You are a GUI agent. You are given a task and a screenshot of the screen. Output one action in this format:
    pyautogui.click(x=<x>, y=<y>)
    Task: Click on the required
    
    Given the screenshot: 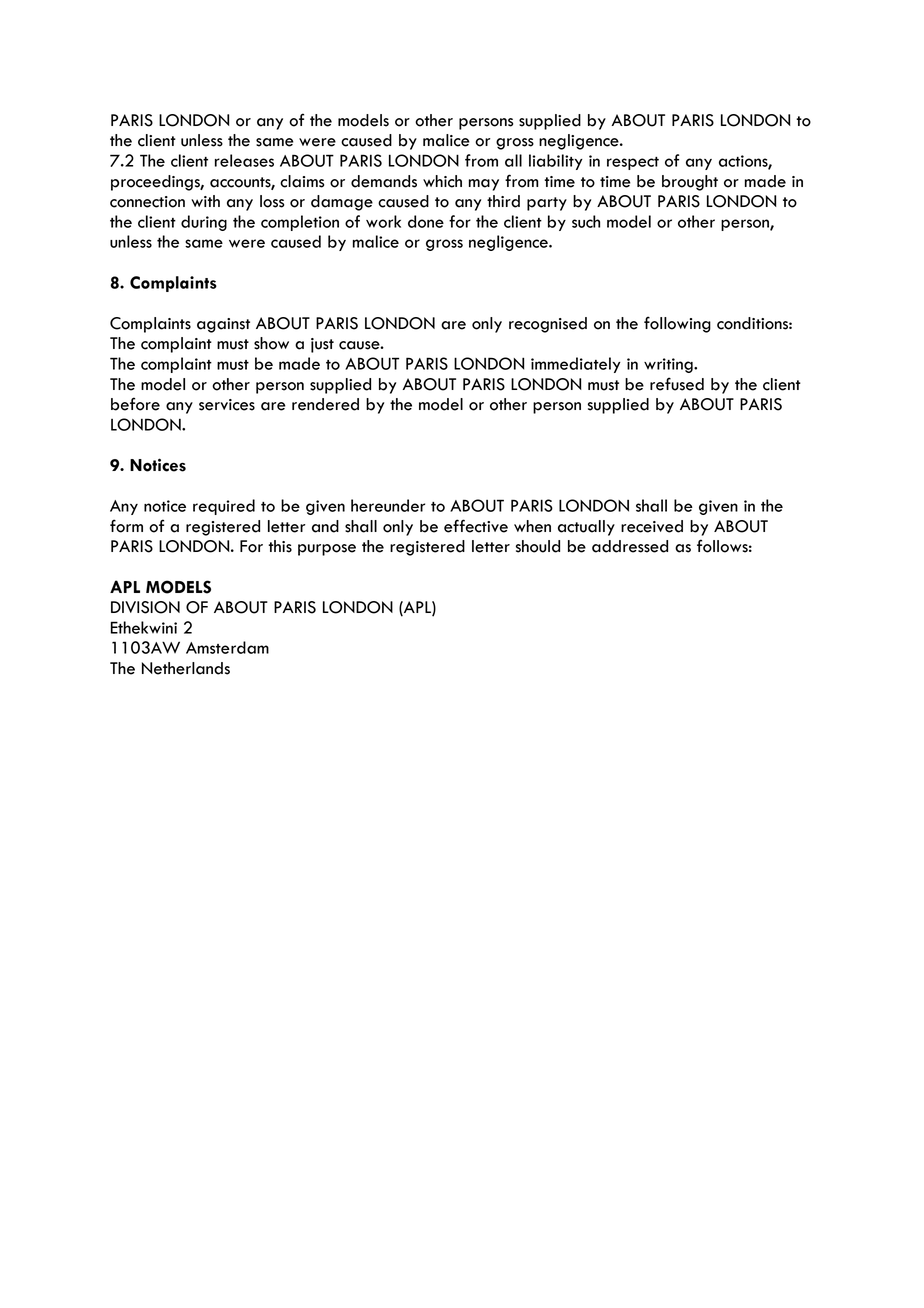 What is the action you would take?
    pyautogui.click(x=224, y=507)
